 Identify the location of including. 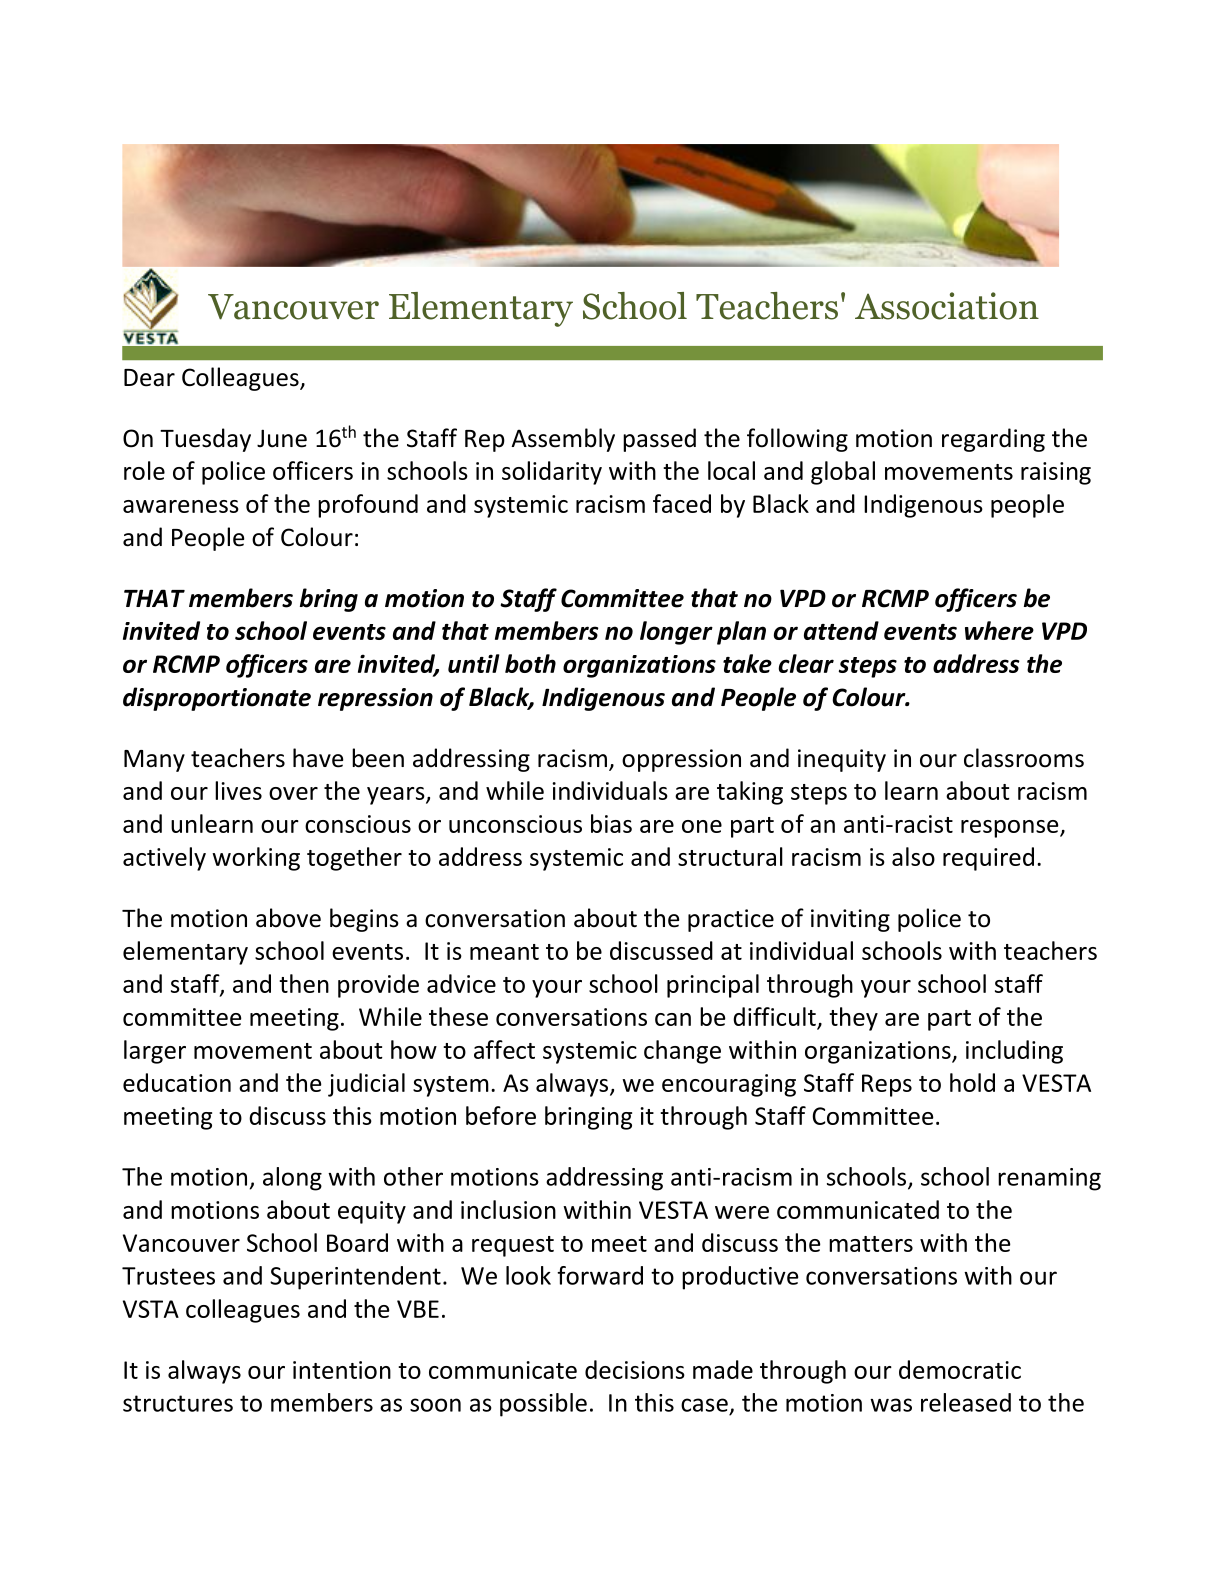
(1014, 1052).
